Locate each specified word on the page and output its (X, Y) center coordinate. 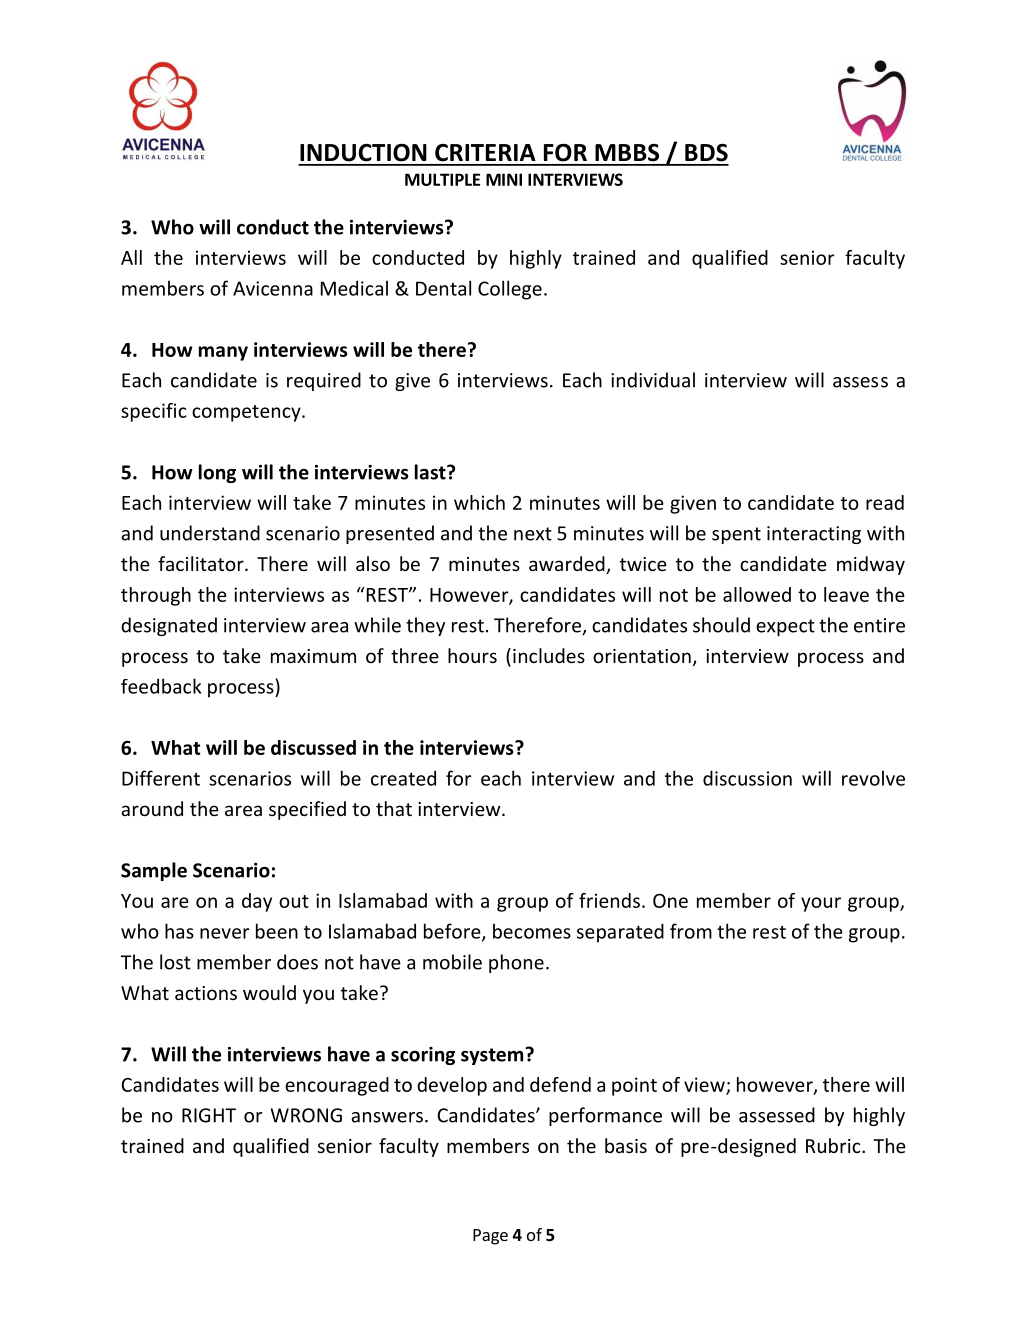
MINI (504, 179)
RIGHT (209, 1115)
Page (490, 1237)
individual (653, 380)
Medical (354, 288)
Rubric (834, 1145)
